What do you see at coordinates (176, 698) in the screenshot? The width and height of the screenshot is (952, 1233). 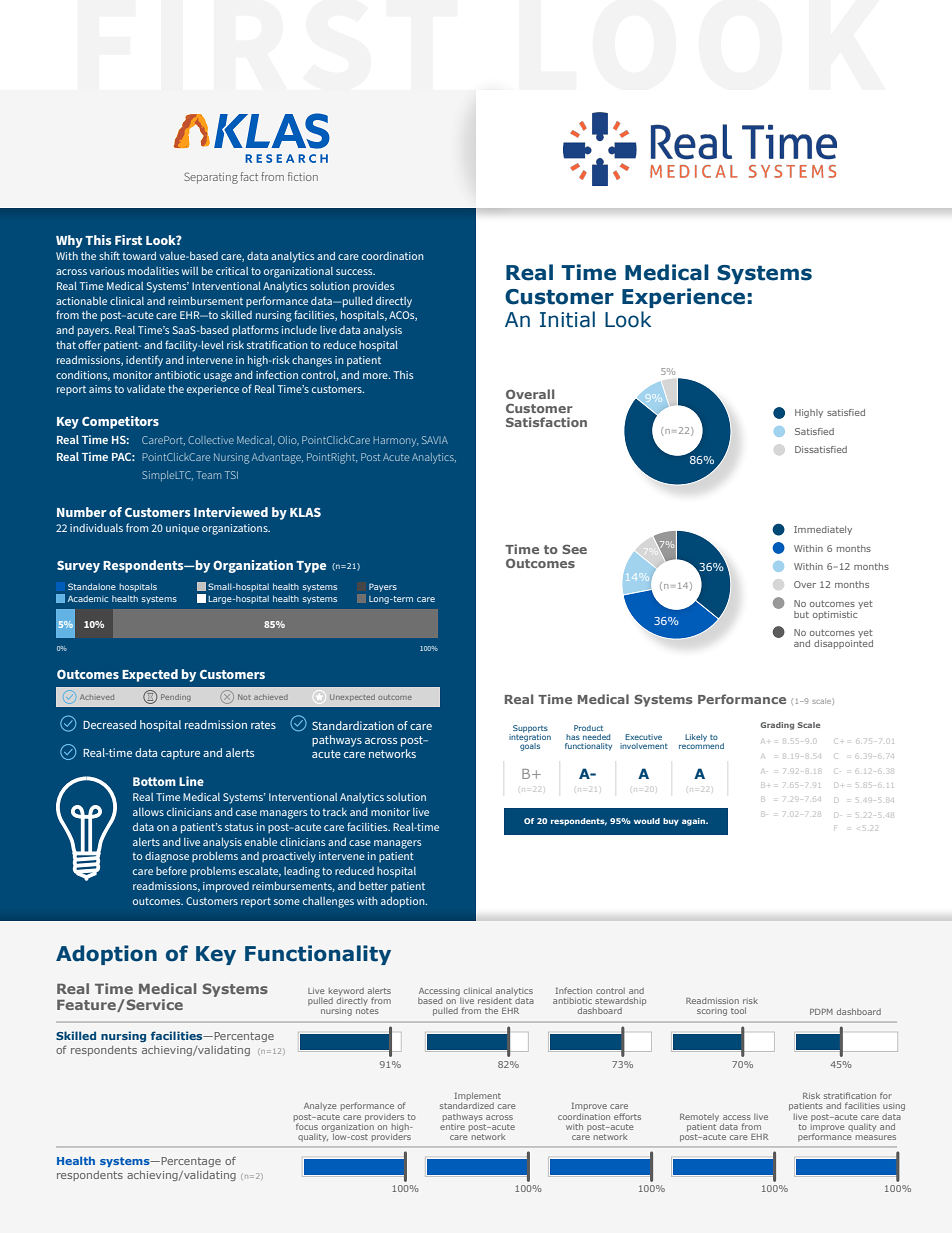 I see `Pending` at bounding box center [176, 698].
